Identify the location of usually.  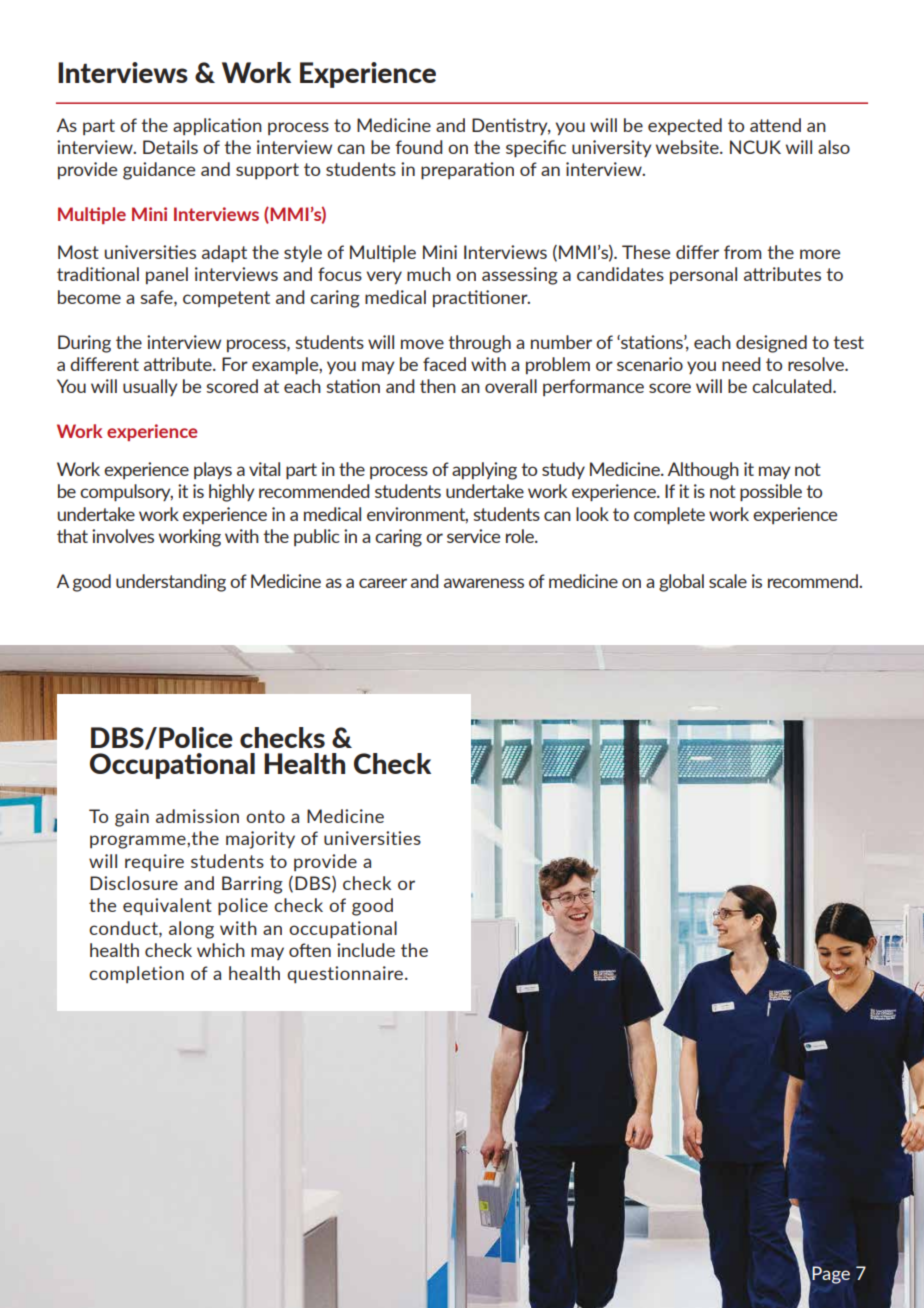
(150, 387).
